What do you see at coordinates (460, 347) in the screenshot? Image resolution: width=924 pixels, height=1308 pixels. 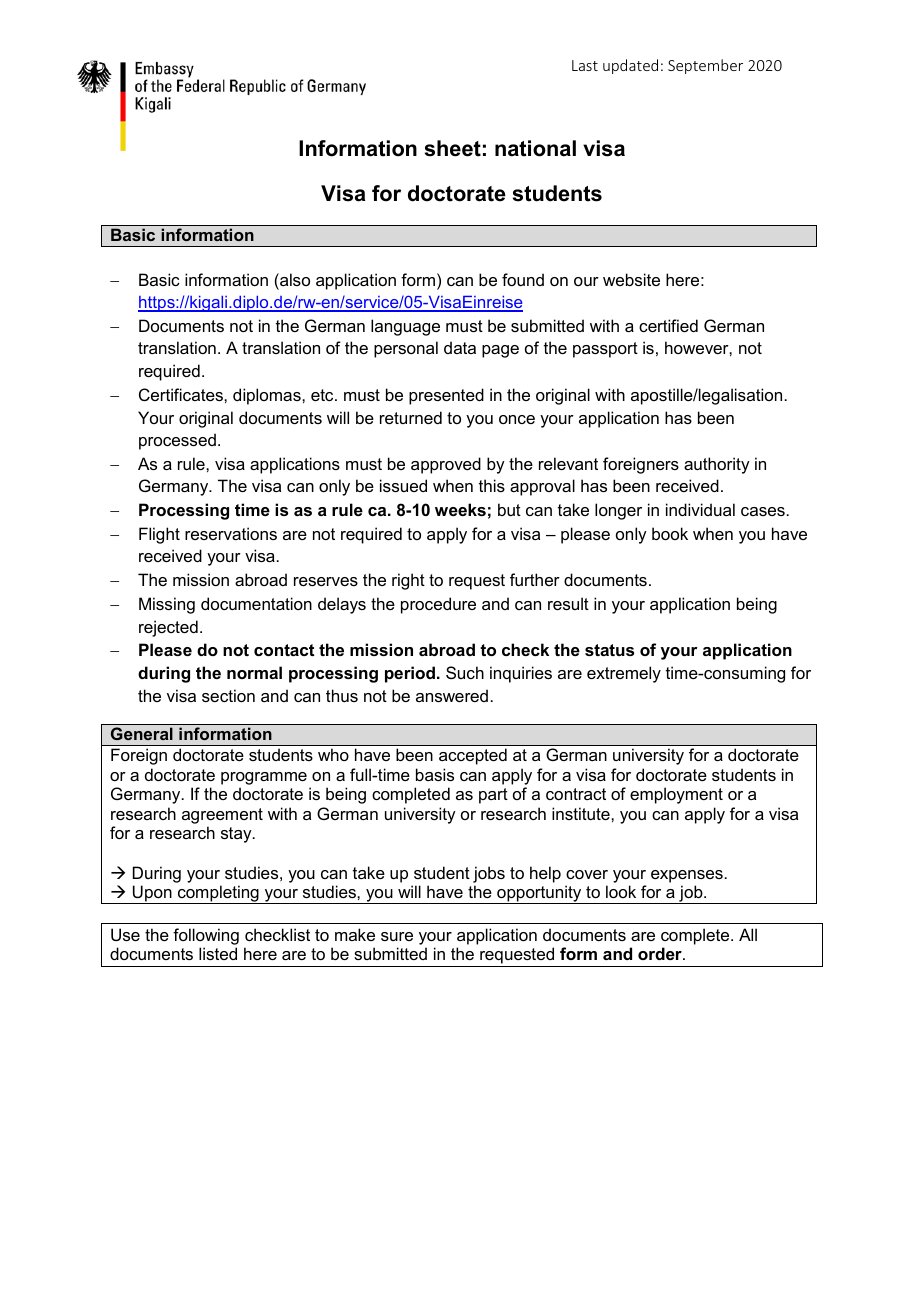 I see `data` at bounding box center [460, 347].
